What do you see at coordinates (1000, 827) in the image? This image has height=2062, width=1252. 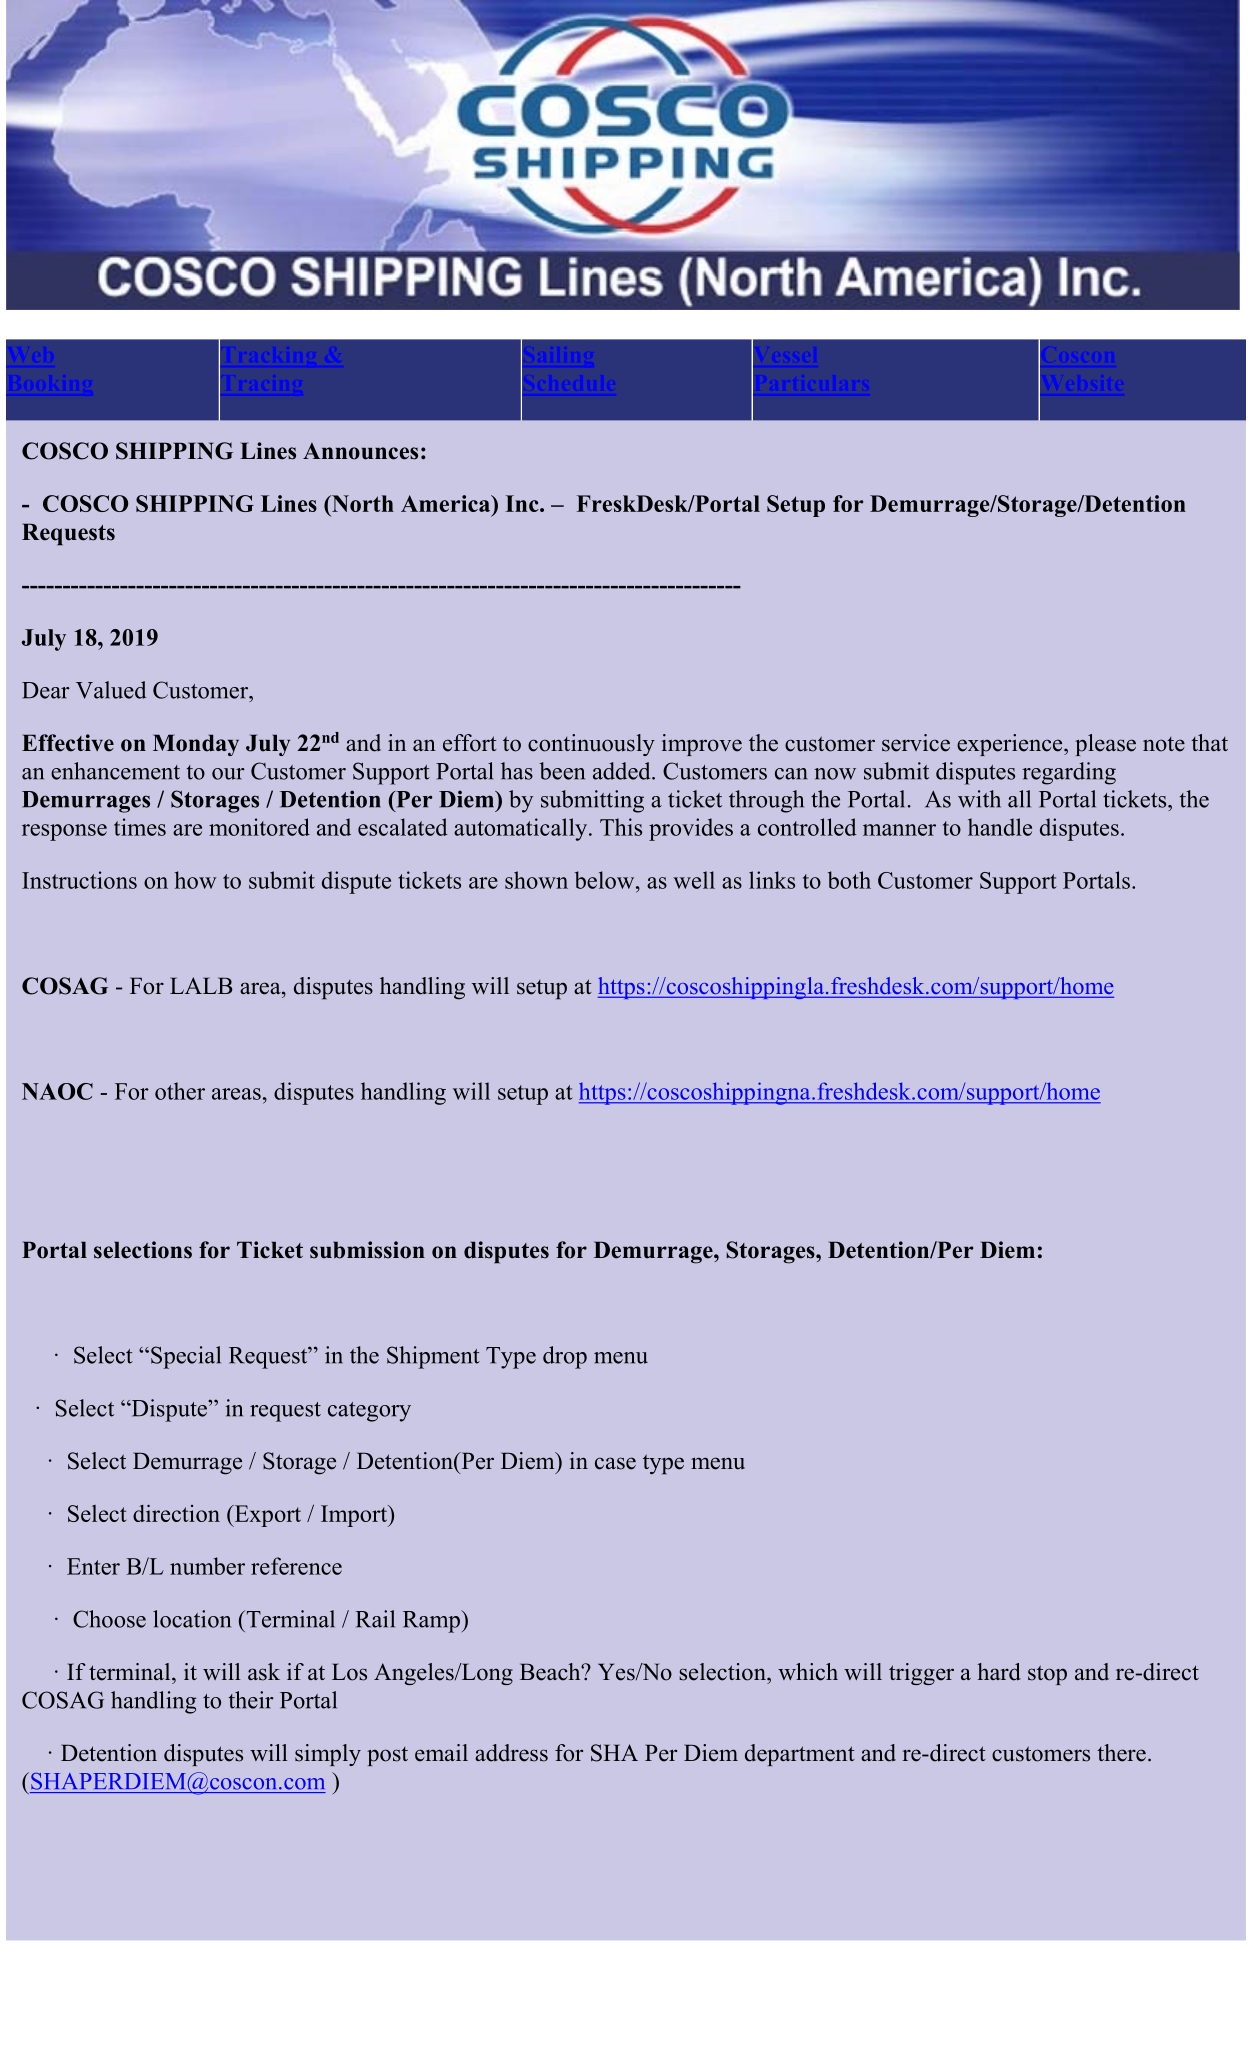 I see `handle` at bounding box center [1000, 827].
